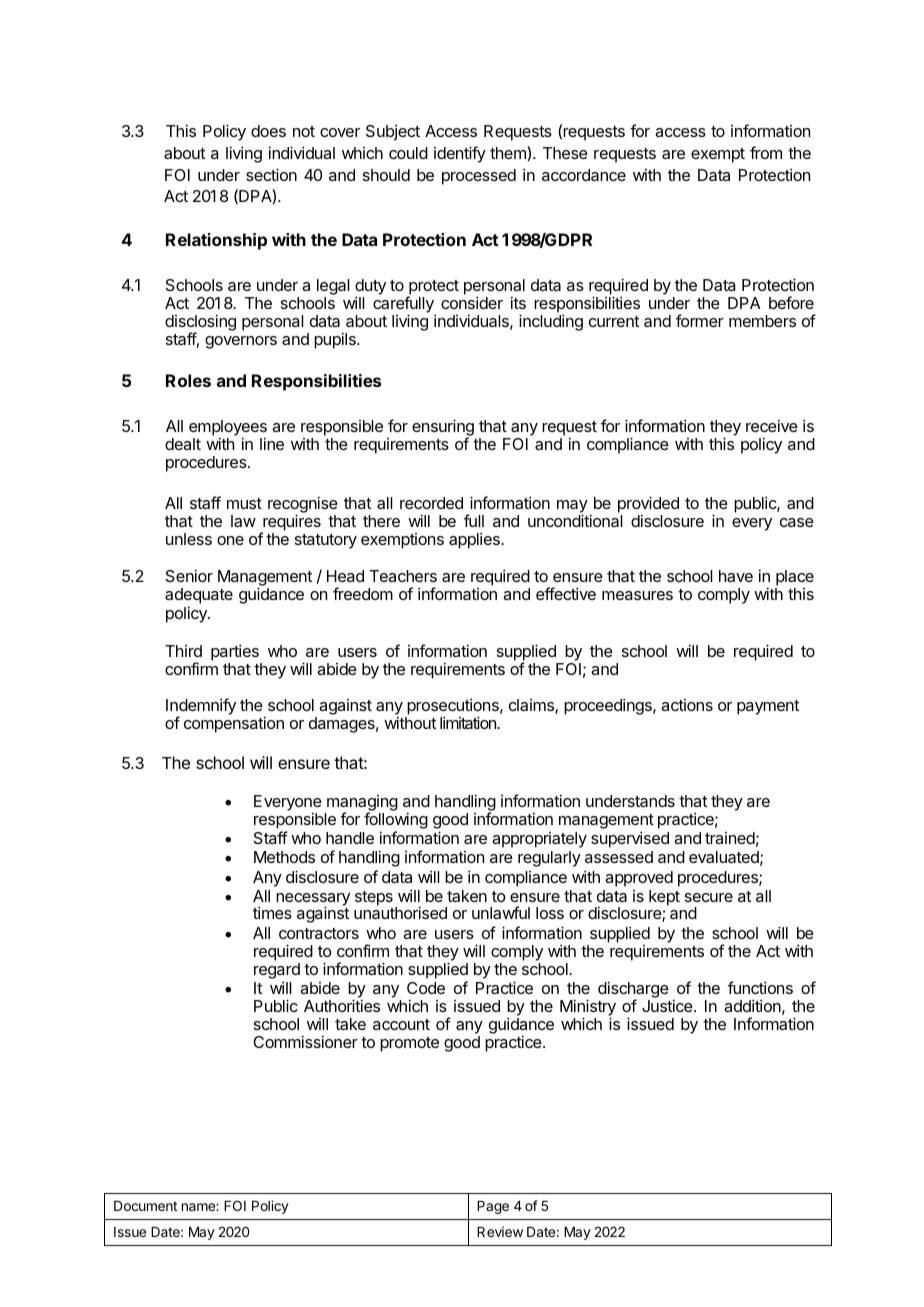  I want to click on Document, so click(145, 1206).
